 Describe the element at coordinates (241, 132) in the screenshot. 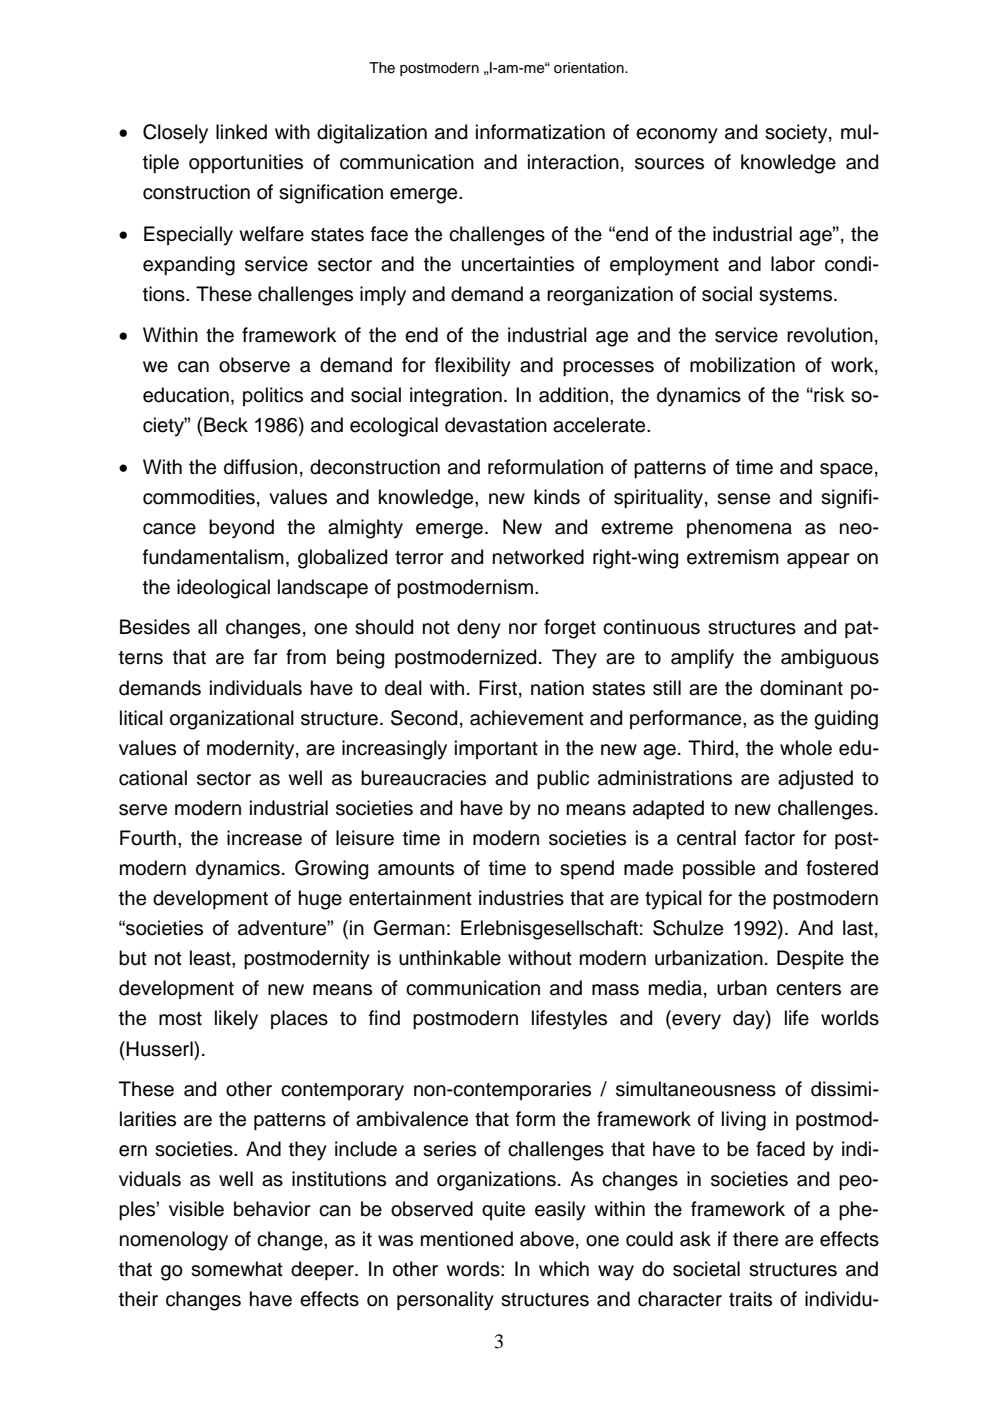

I see `linked` at that location.
